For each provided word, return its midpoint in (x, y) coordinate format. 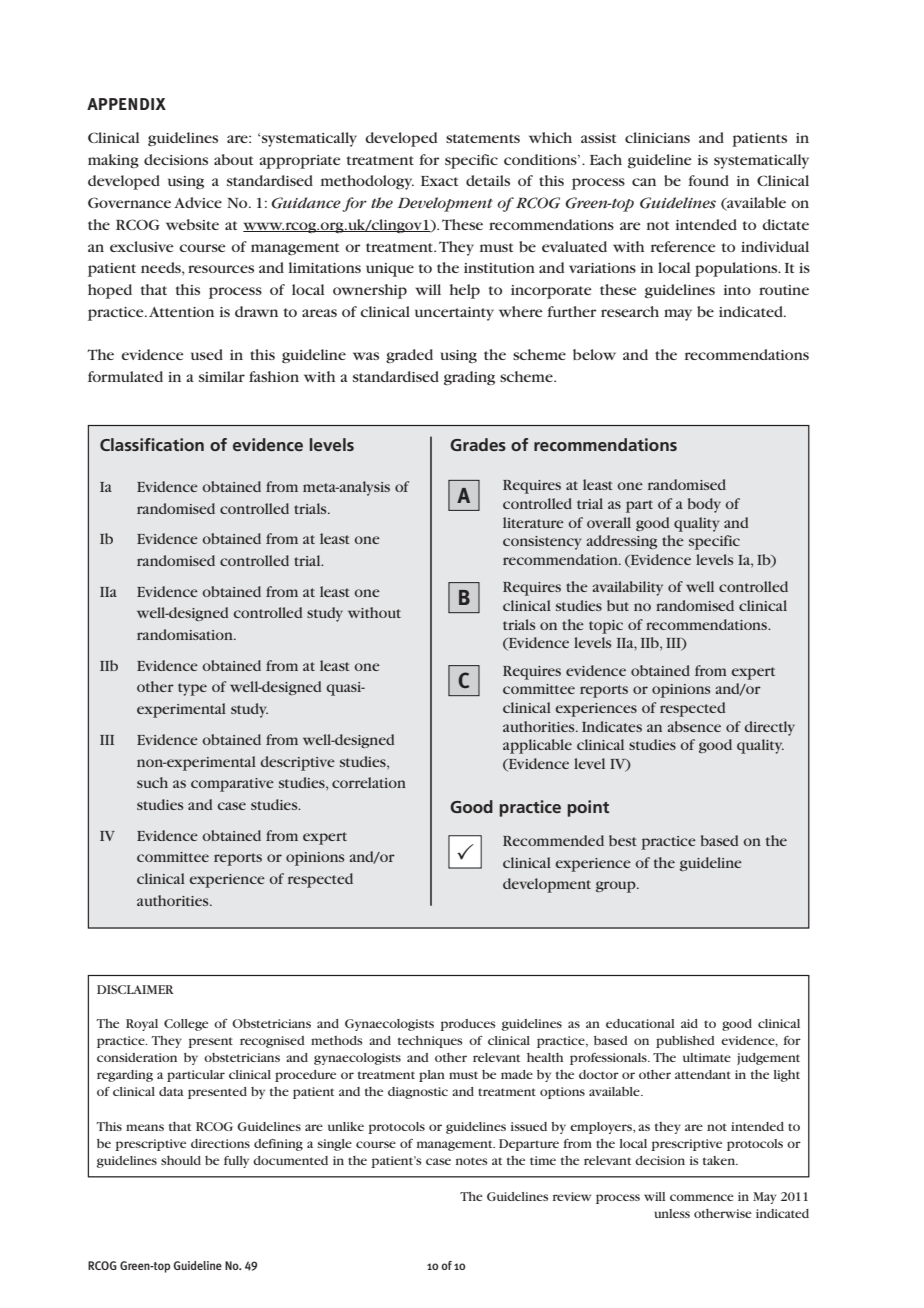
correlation (369, 782)
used (207, 354)
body (704, 505)
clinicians (657, 137)
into (737, 290)
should (181, 1160)
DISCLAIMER (135, 989)
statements (483, 138)
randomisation (186, 634)
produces (467, 1025)
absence (694, 726)
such (152, 782)
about (233, 159)
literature (533, 522)
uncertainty (454, 314)
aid (689, 1023)
